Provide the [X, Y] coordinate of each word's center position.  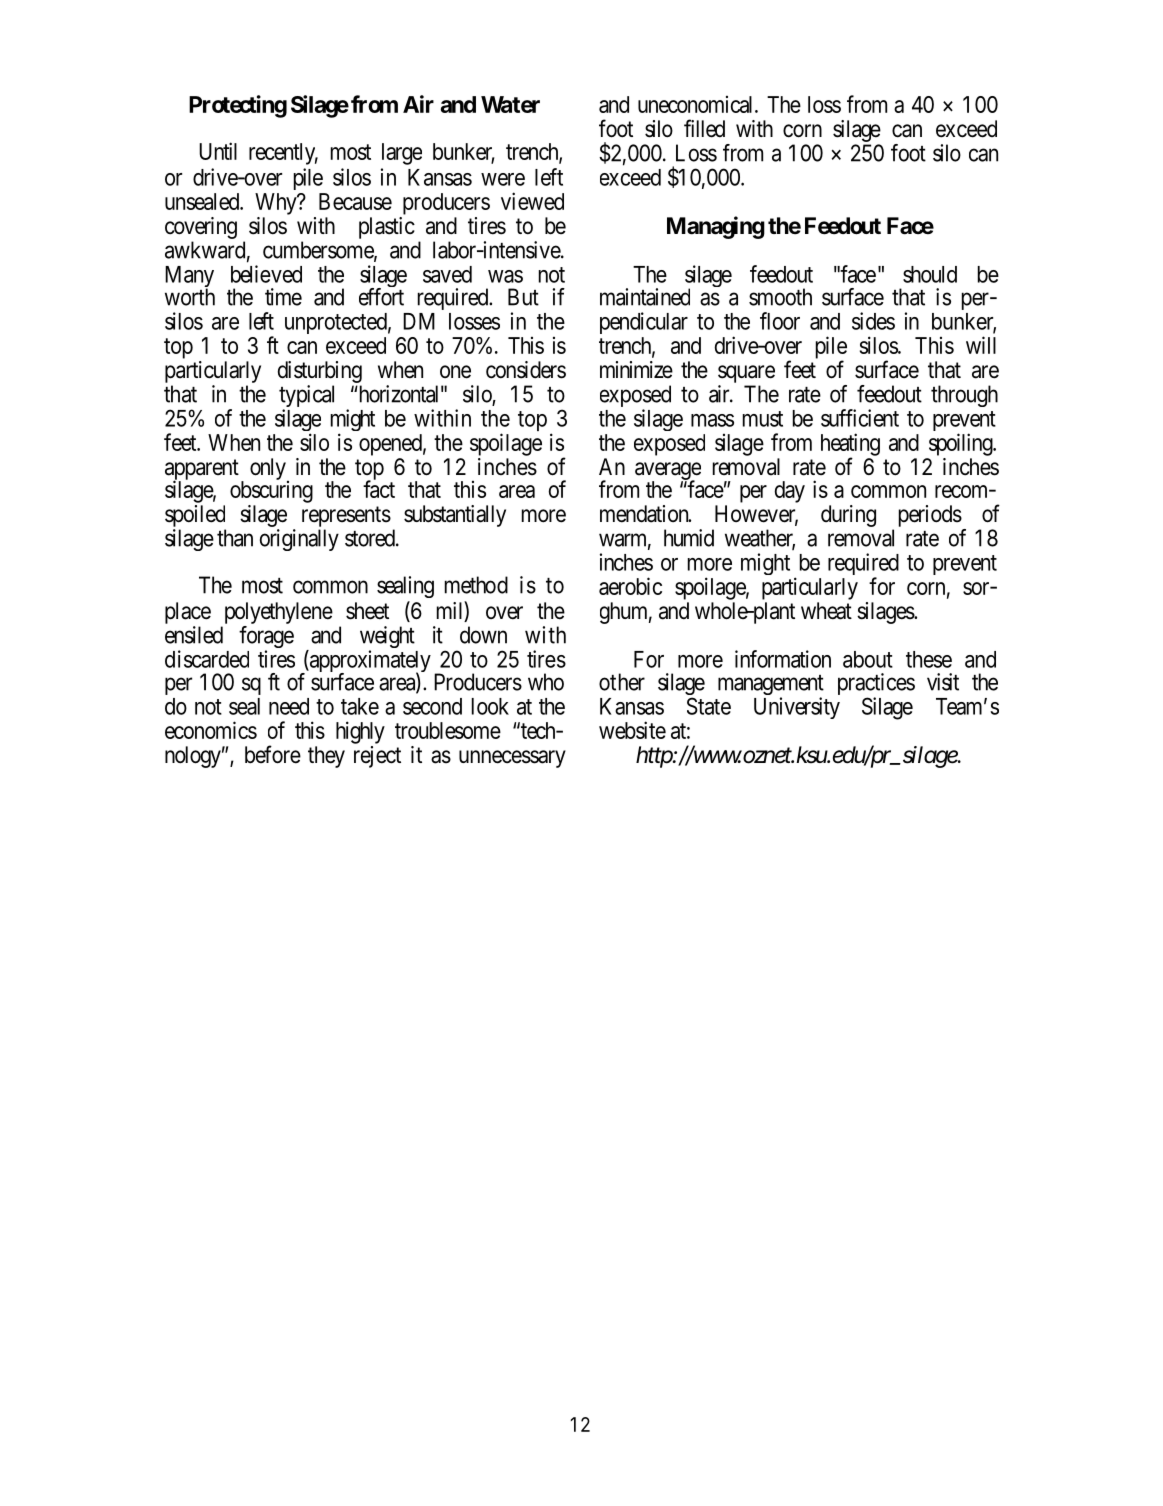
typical [306, 397]
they [326, 757]
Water [510, 104]
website [632, 730]
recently [283, 154]
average [668, 472]
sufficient [860, 418]
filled [704, 128]
